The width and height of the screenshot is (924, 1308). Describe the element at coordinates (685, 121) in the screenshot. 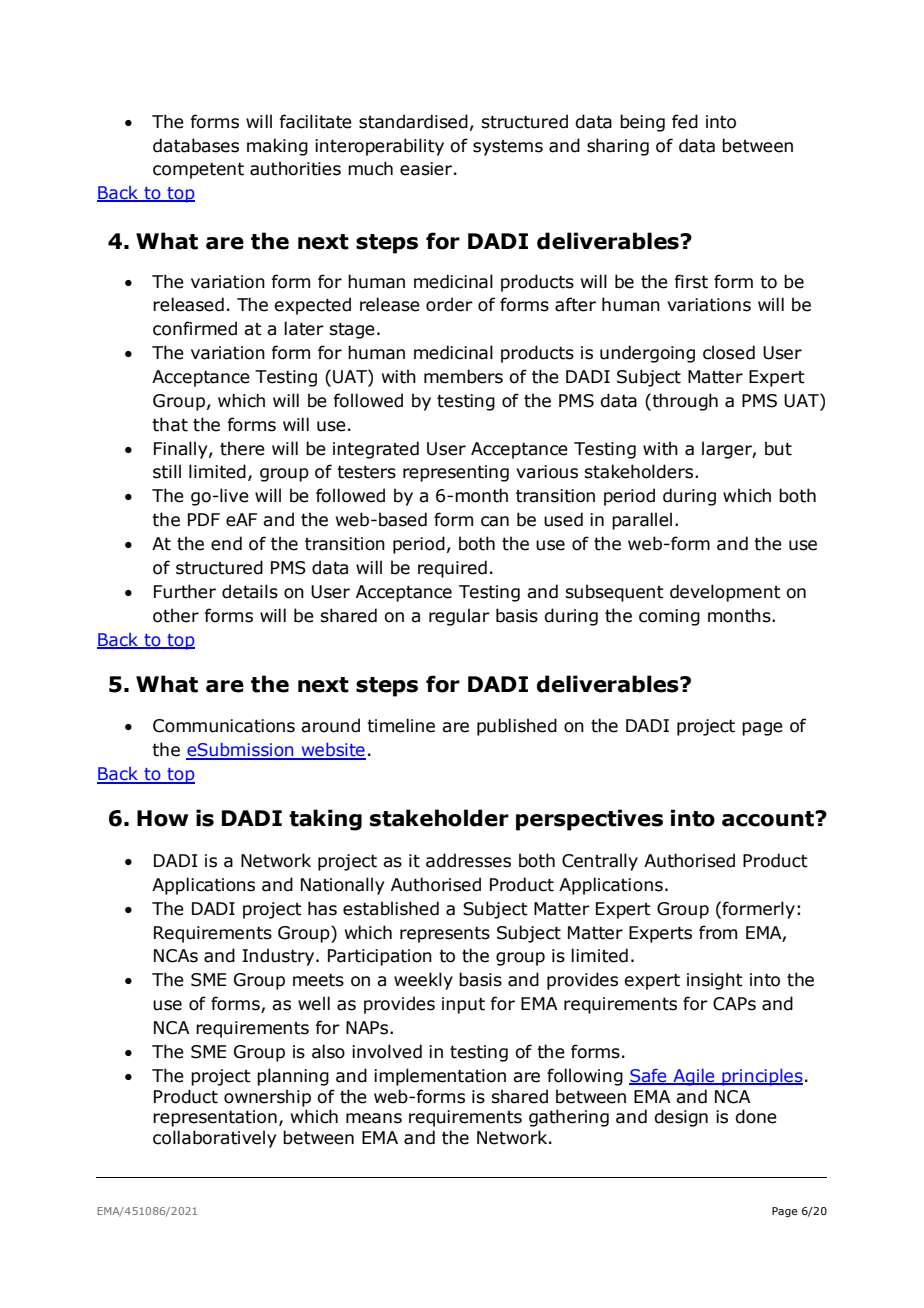

I see `fed` at that location.
